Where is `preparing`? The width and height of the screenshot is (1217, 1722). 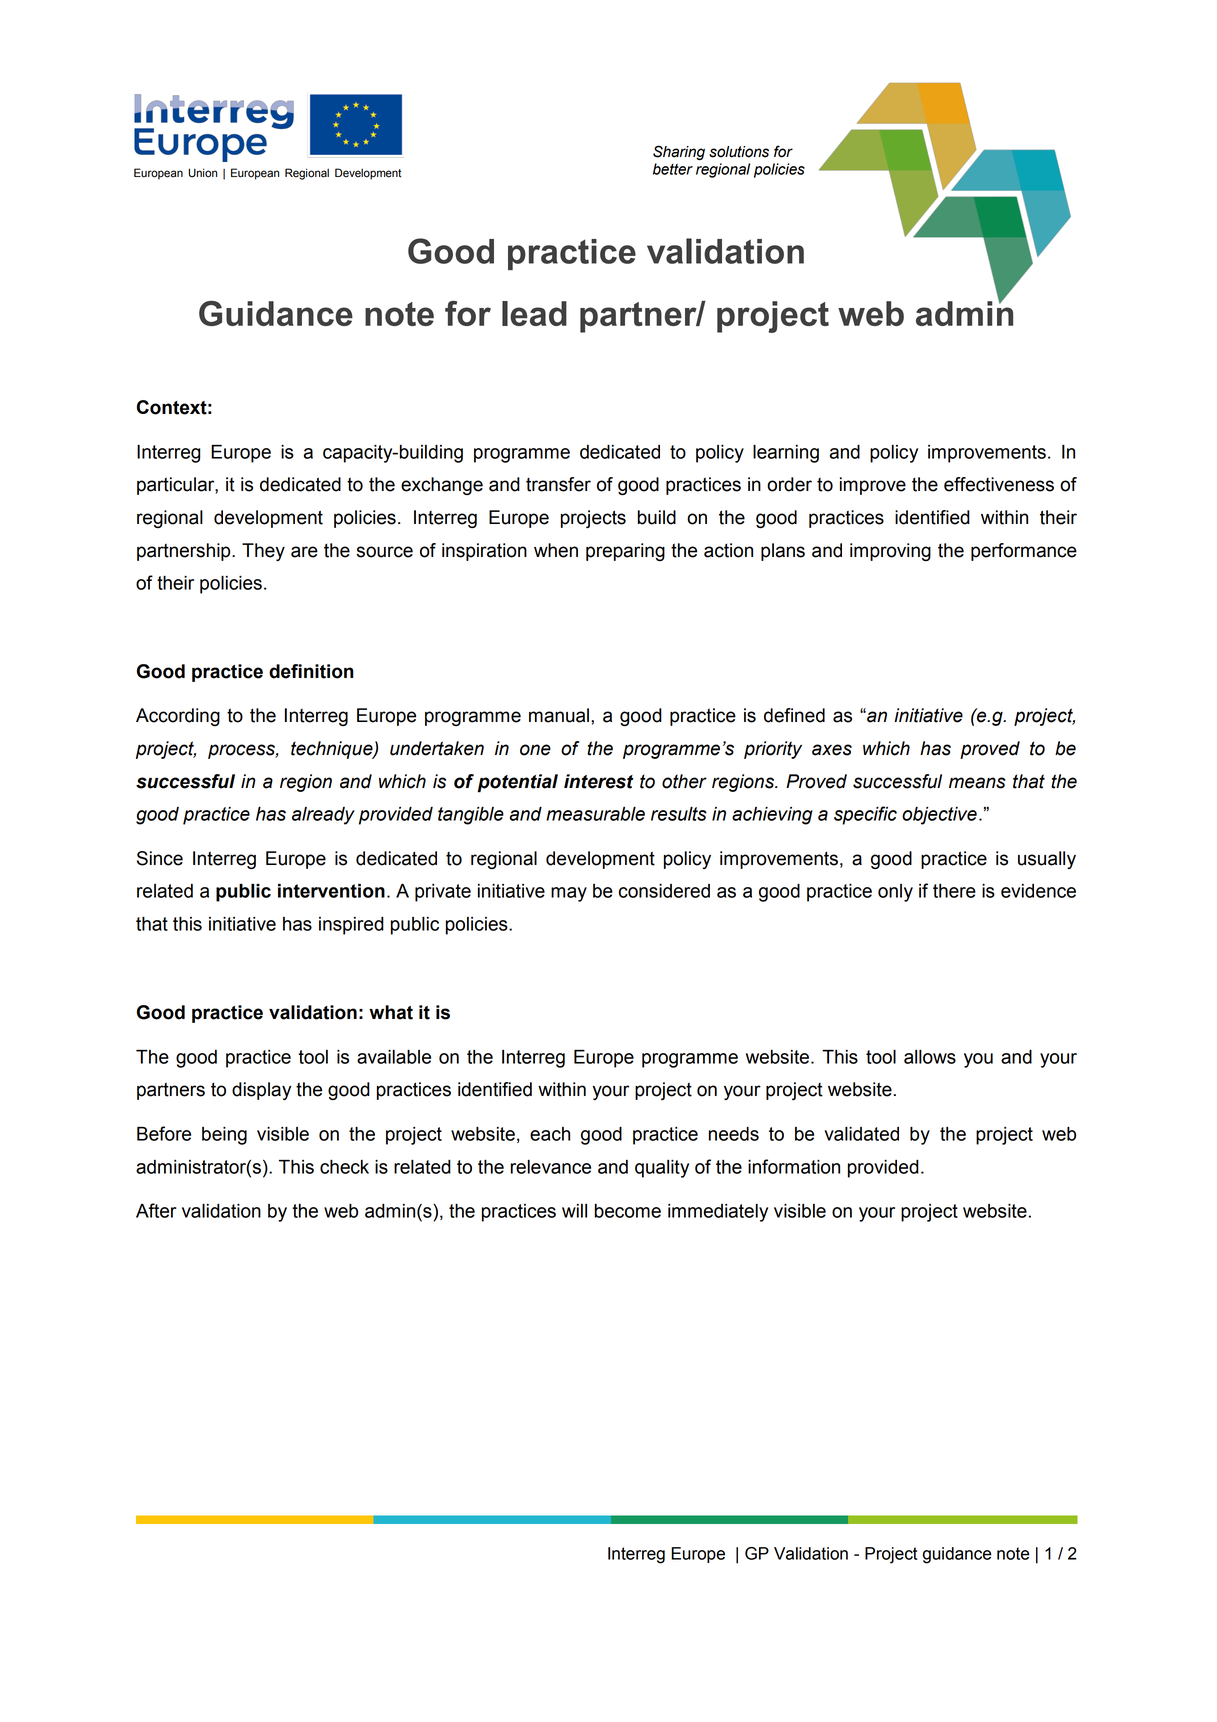
preparing is located at coordinates (625, 552).
